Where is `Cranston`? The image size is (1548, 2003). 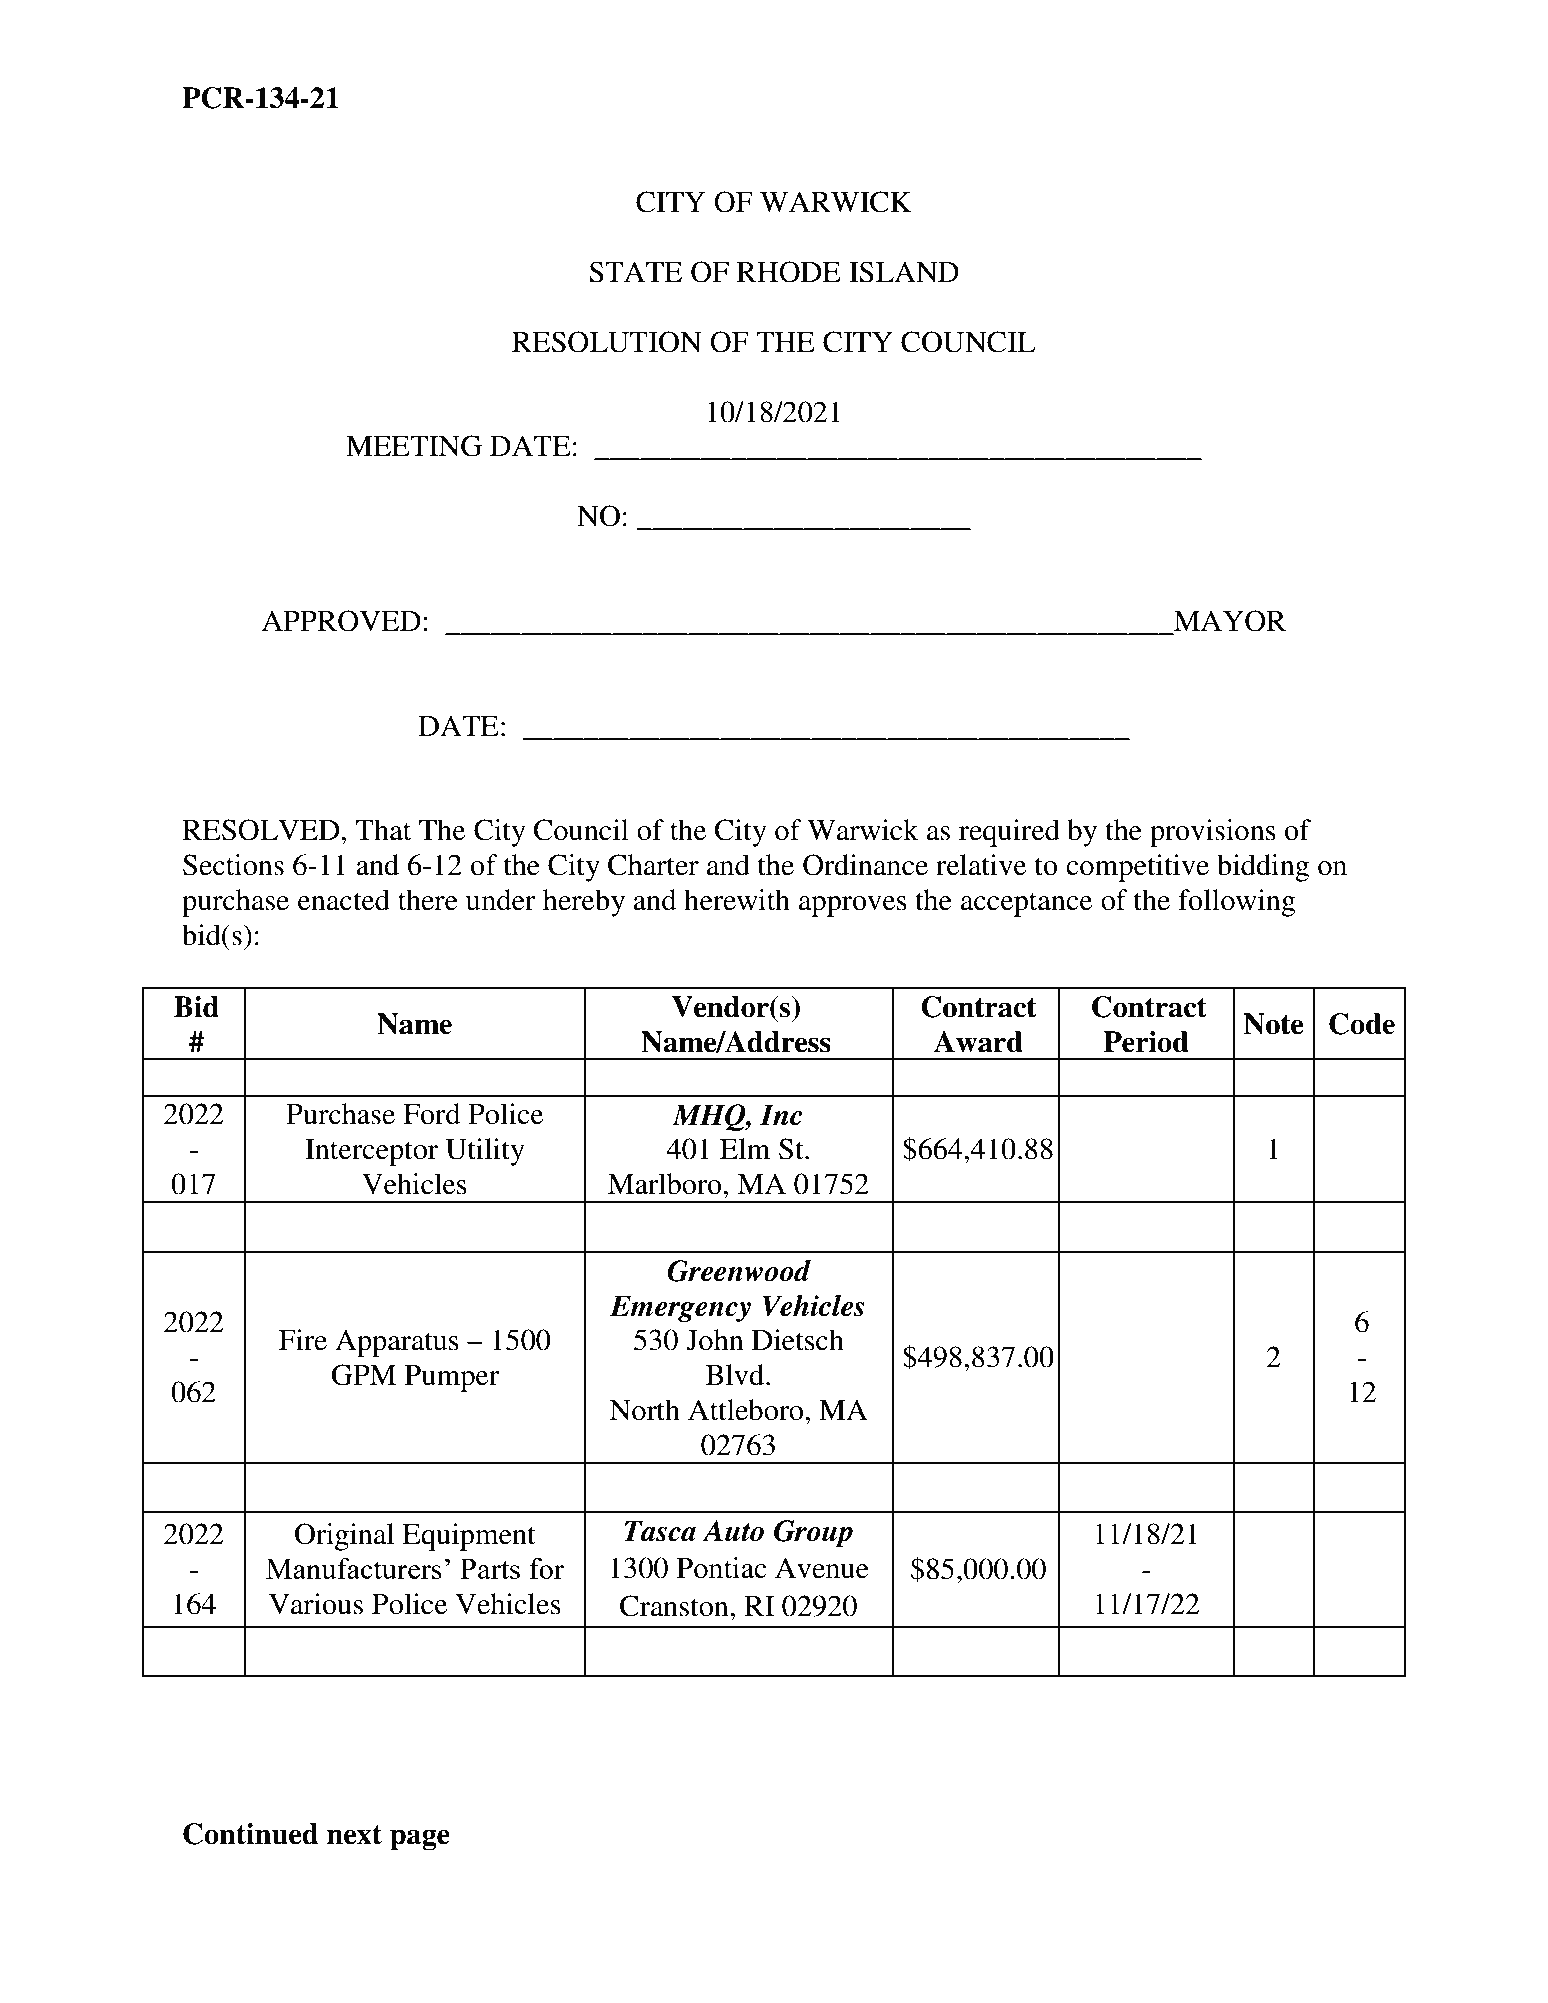
Cranston is located at coordinates (675, 1606).
